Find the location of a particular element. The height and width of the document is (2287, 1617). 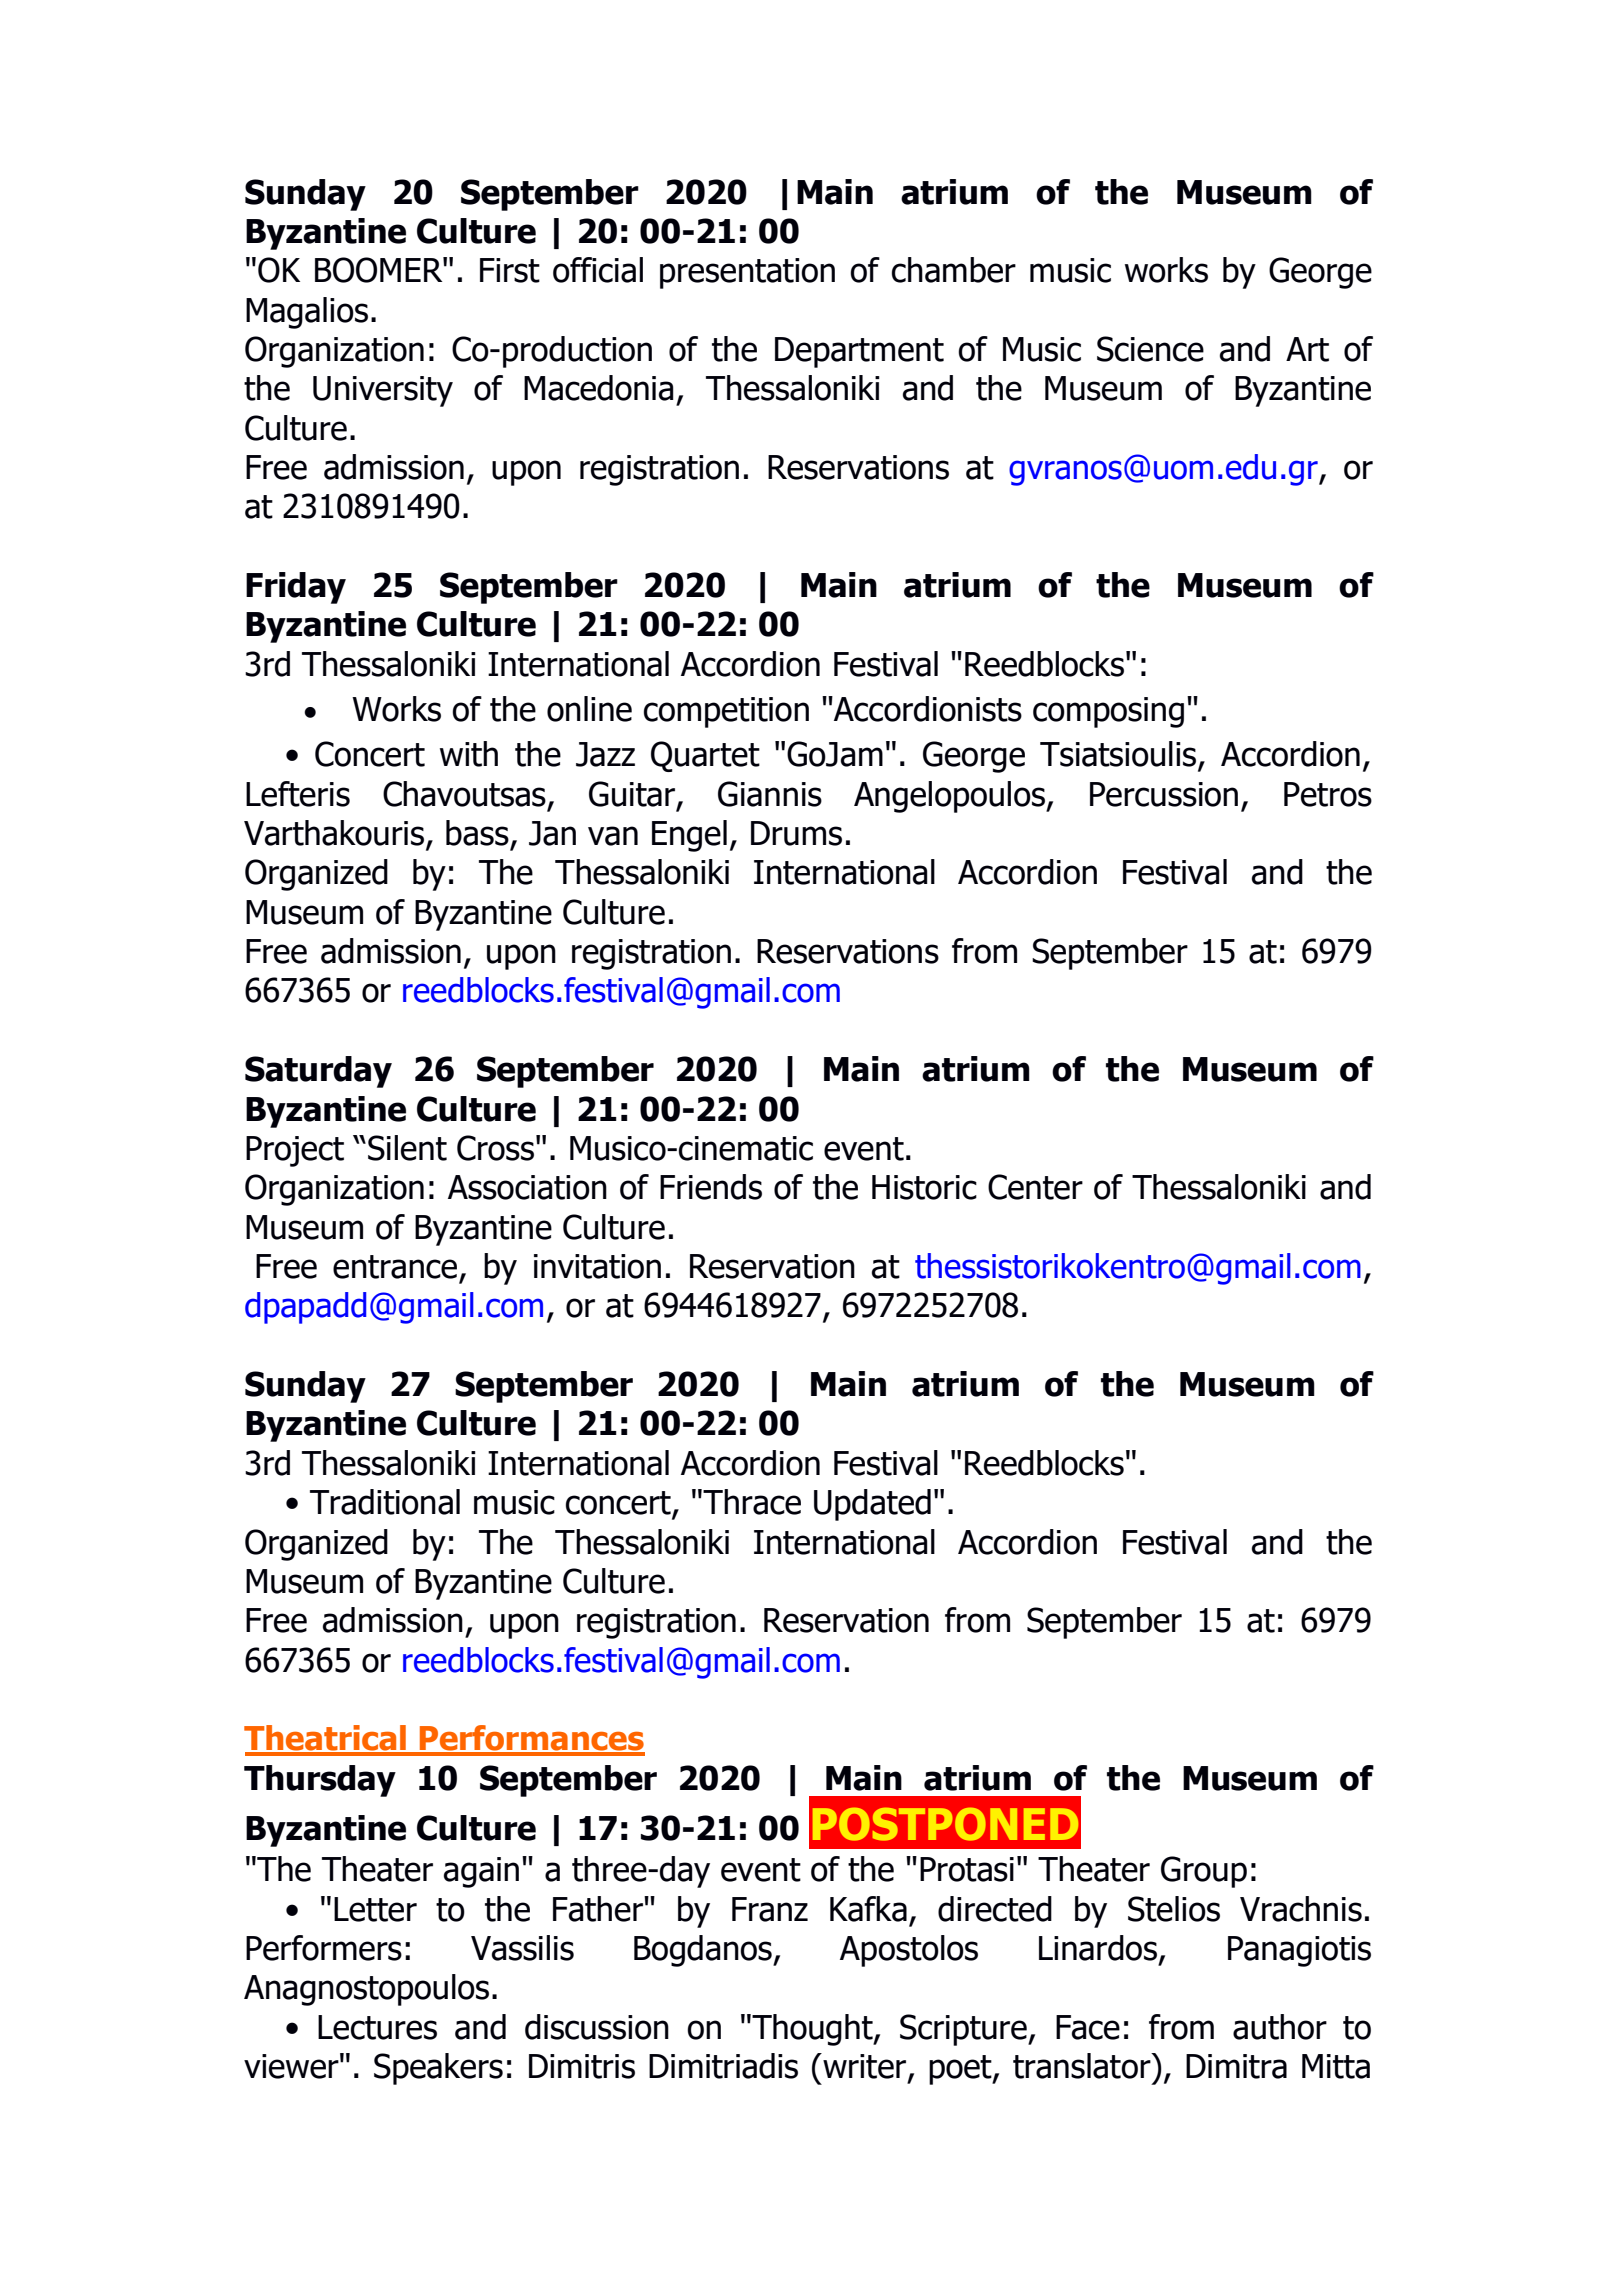

Science is located at coordinates (1150, 349).
